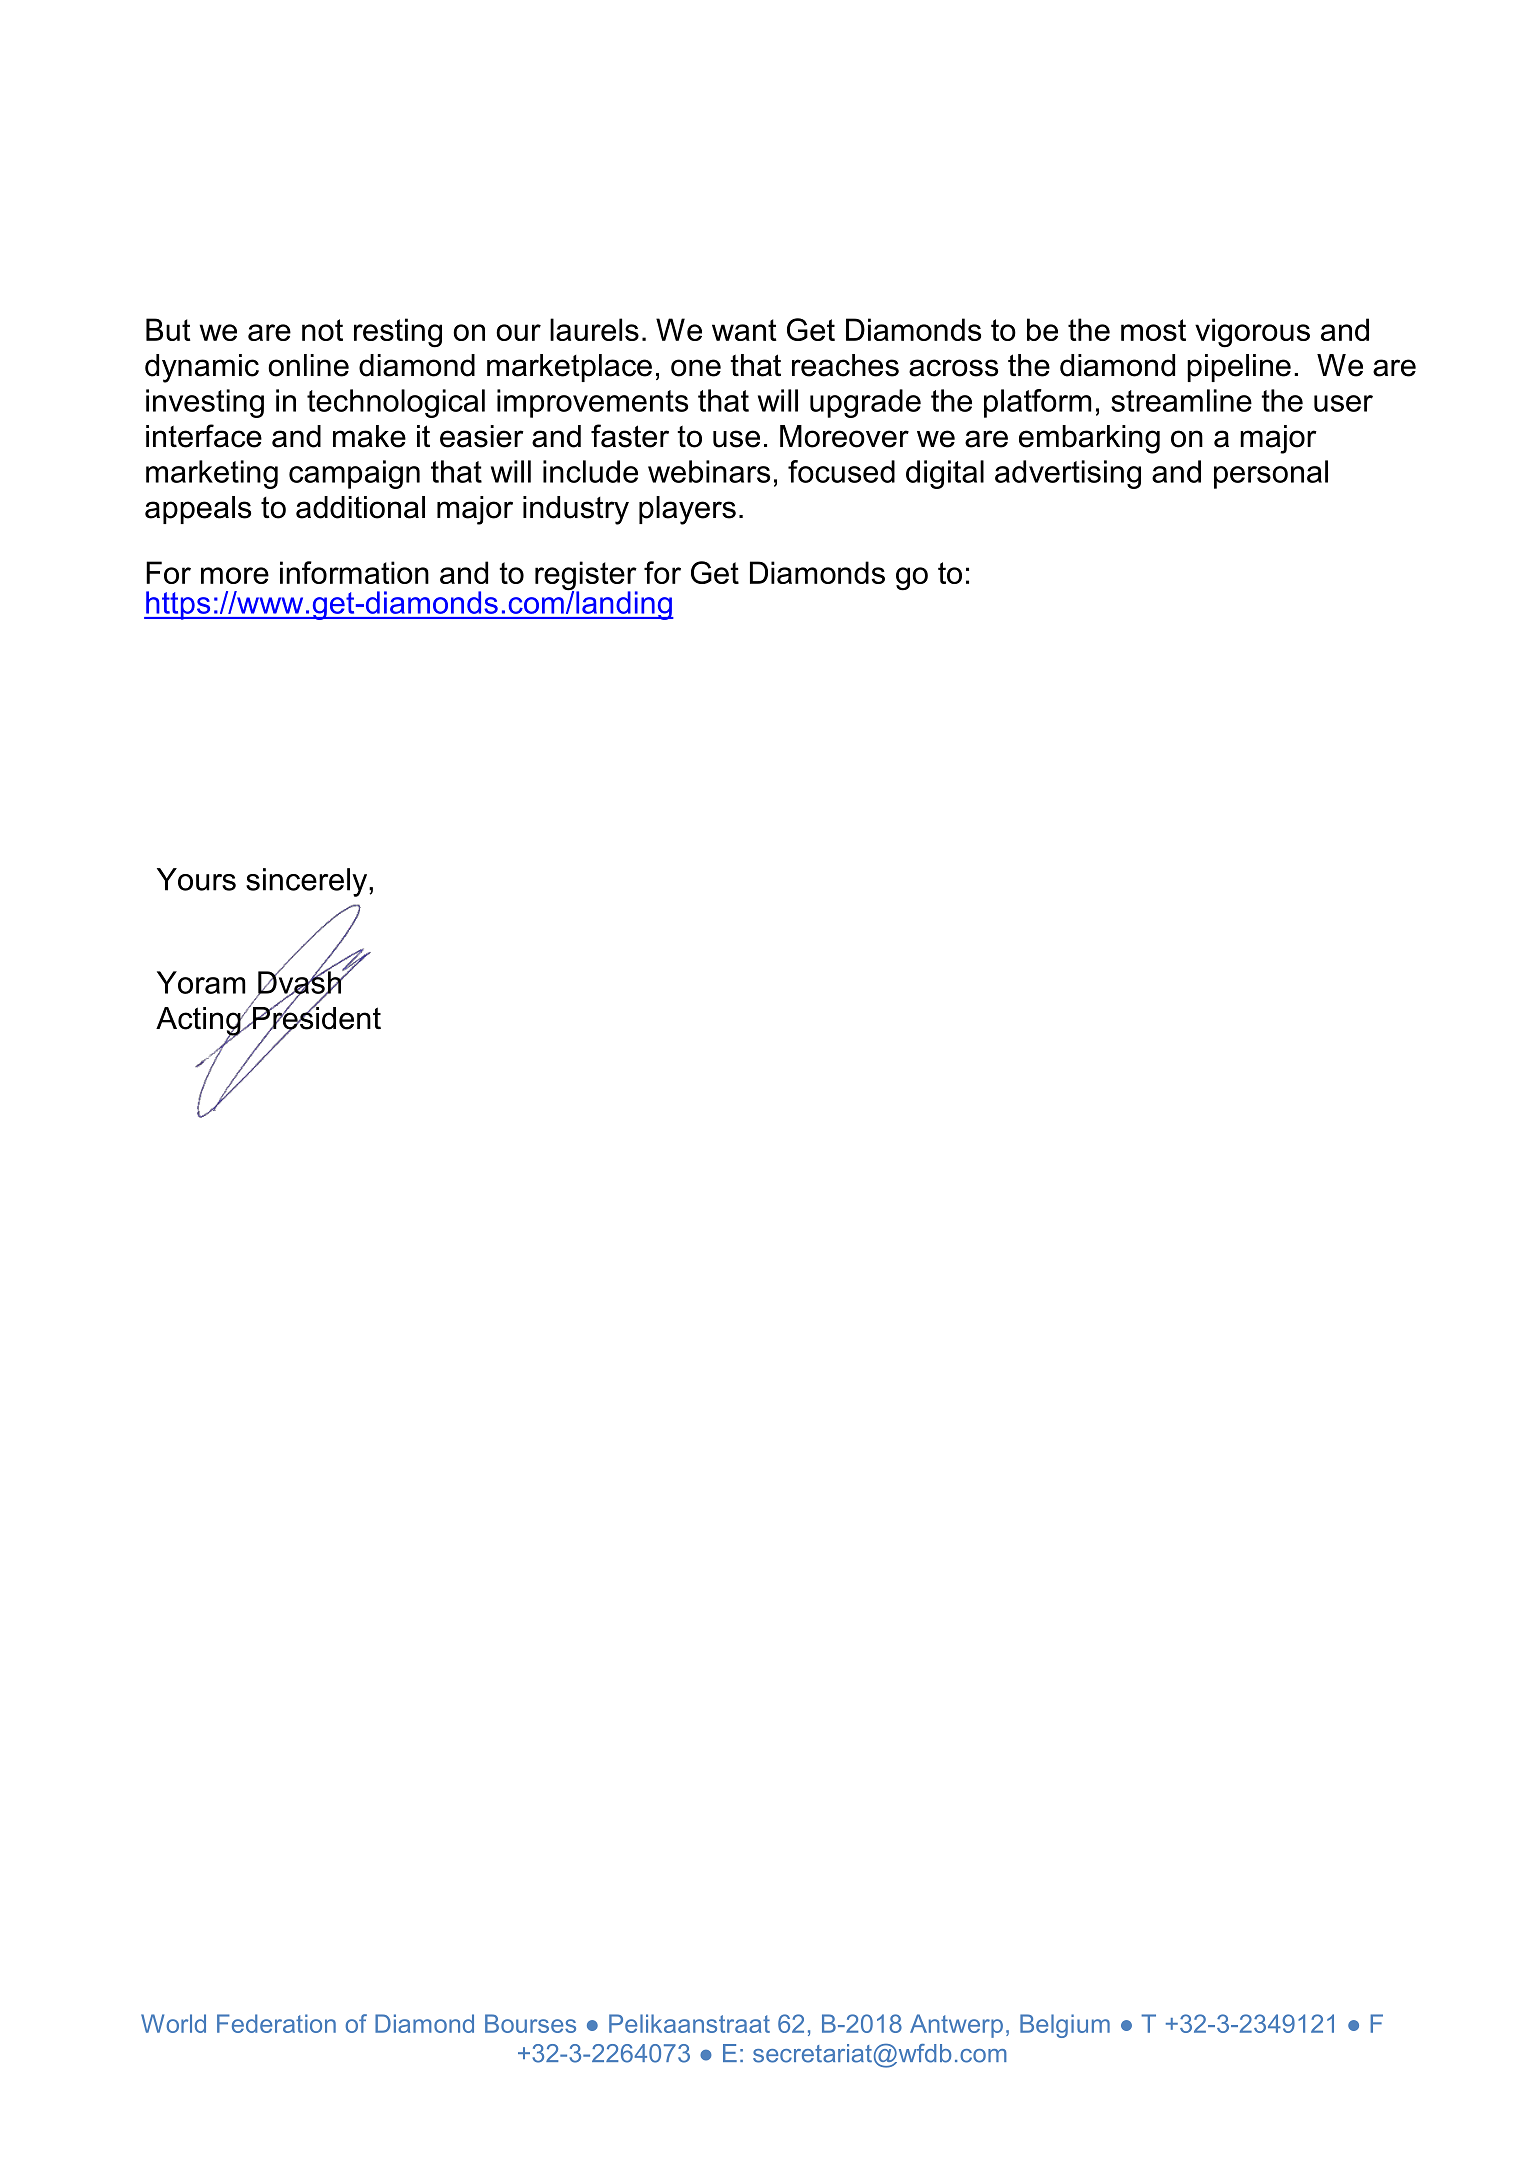 This page has width=1530, height=2164. Describe the element at coordinates (696, 368) in the page. I see `one` at that location.
